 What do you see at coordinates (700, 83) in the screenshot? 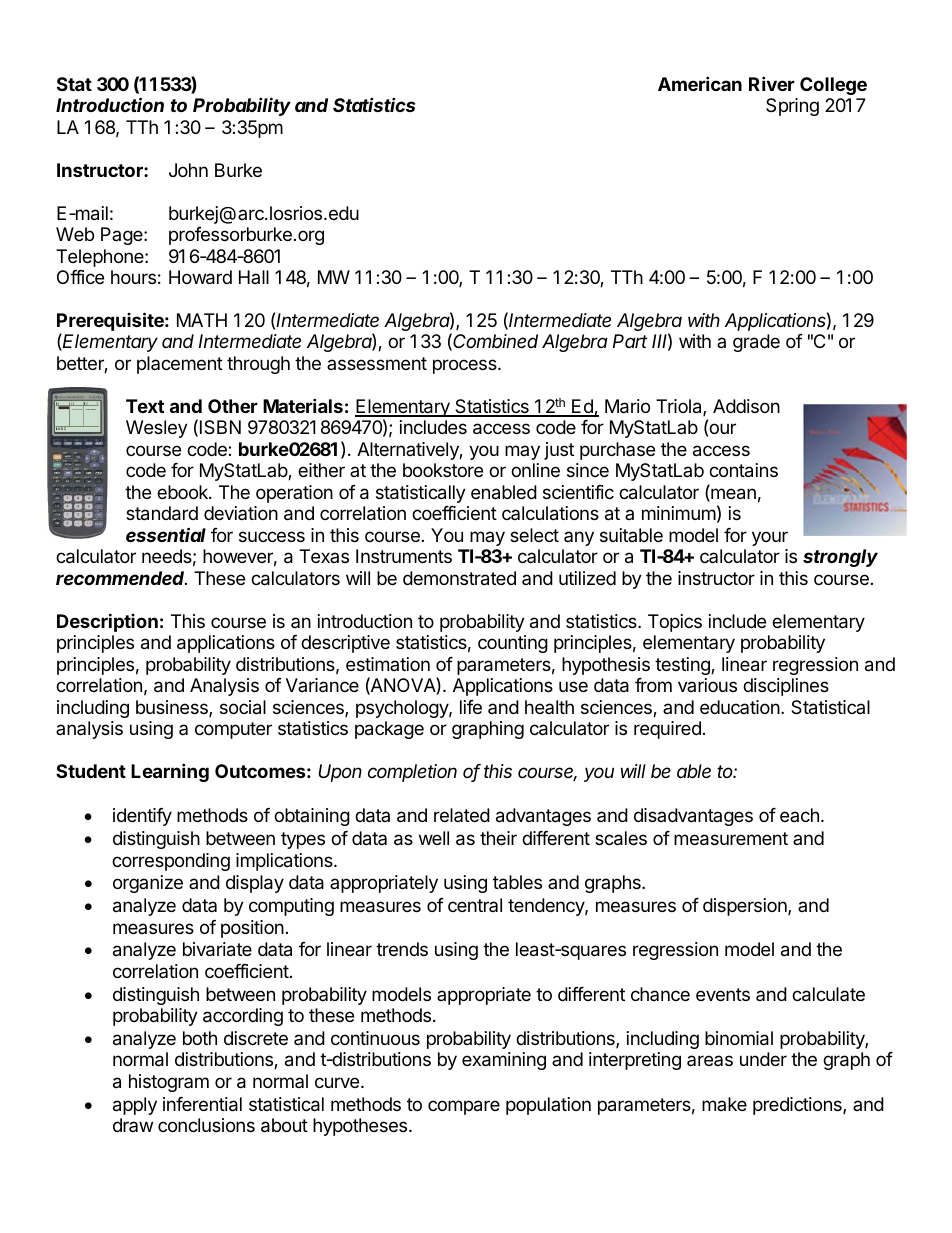
I see `American` at bounding box center [700, 83].
